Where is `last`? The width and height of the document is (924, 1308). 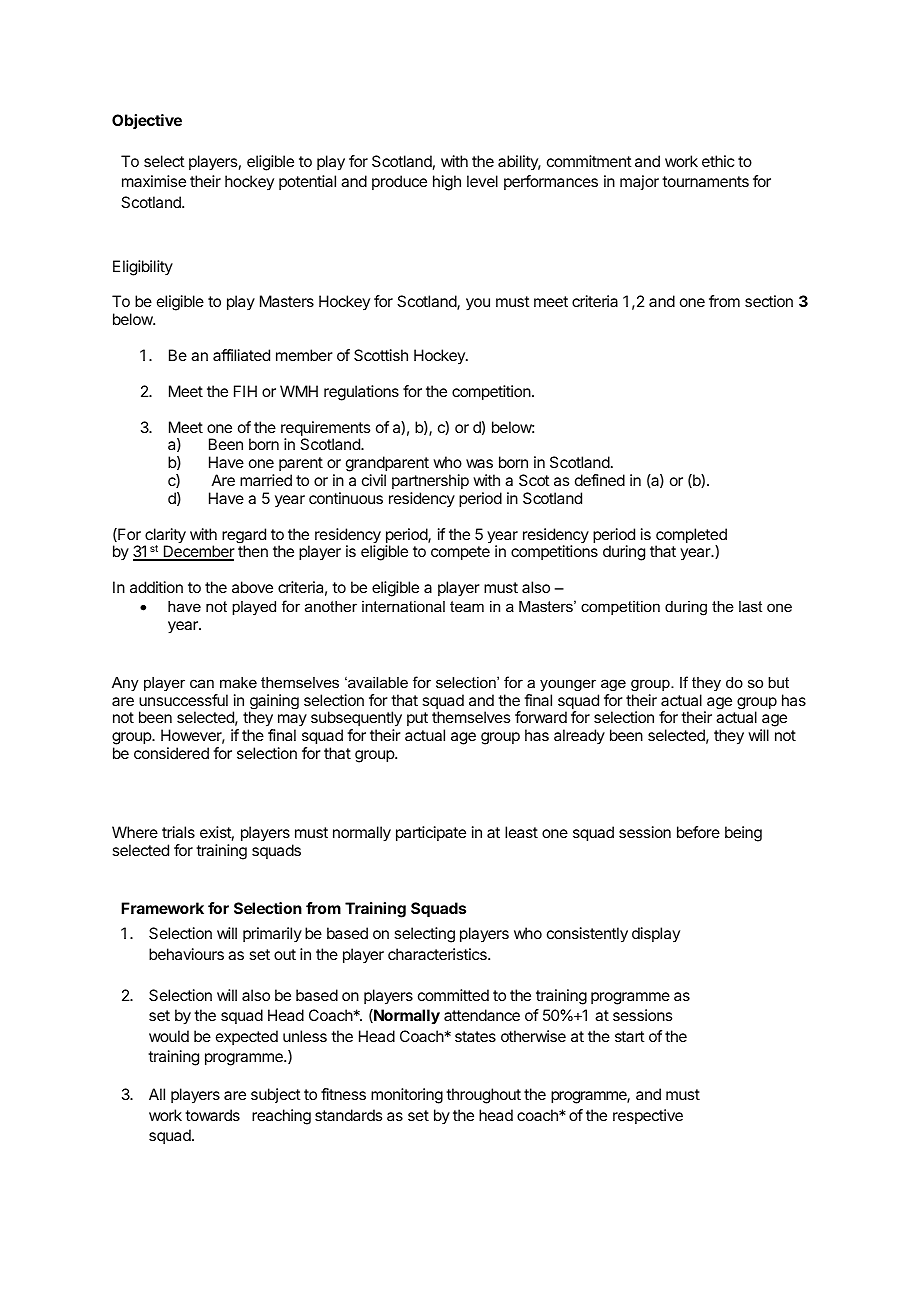
last is located at coordinates (750, 606).
